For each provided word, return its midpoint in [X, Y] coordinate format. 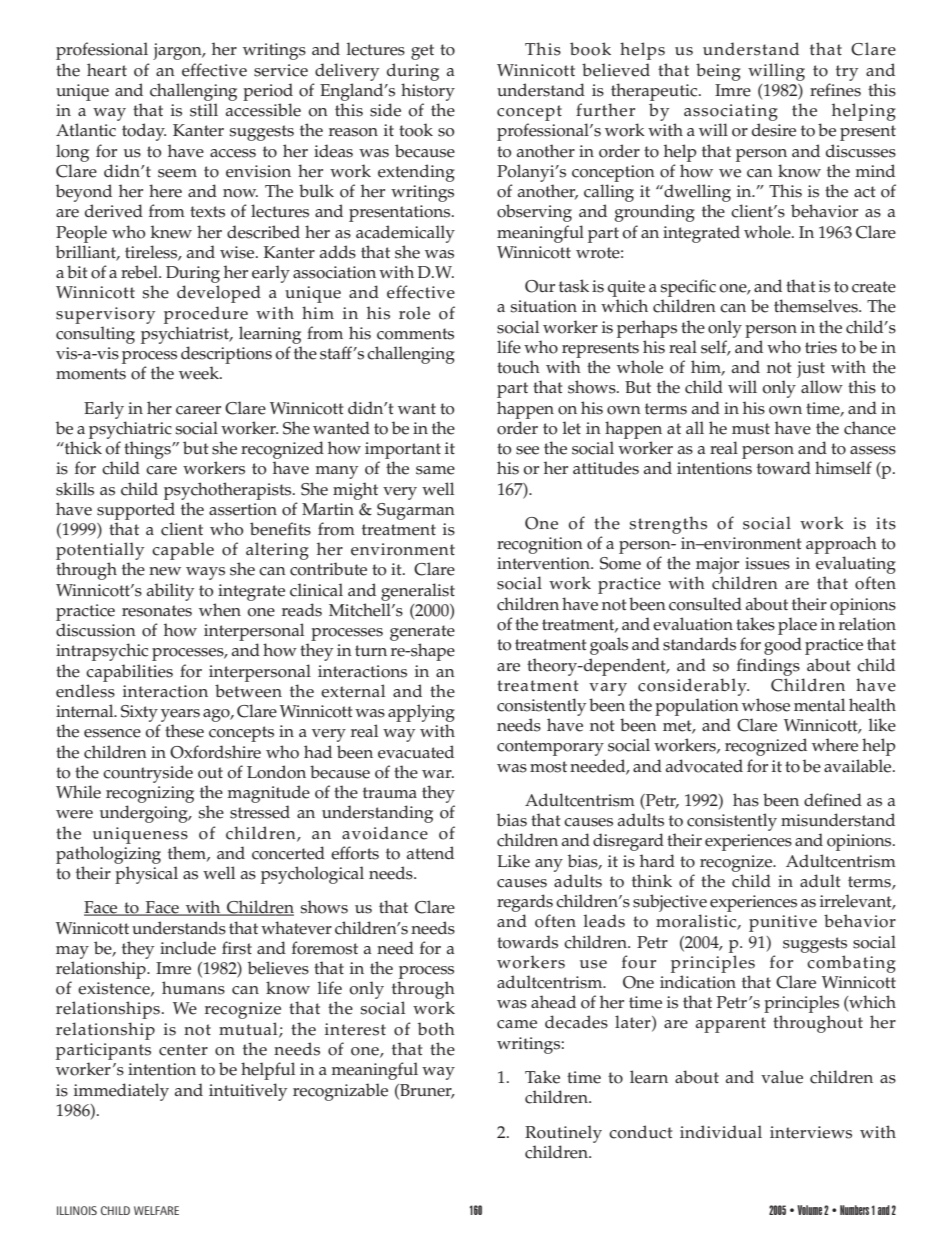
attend [430, 853]
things [148, 450]
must [751, 429]
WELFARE [156, 1210]
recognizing [150, 794]
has [746, 800]
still [204, 110]
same [435, 470]
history [428, 92]
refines [835, 90]
